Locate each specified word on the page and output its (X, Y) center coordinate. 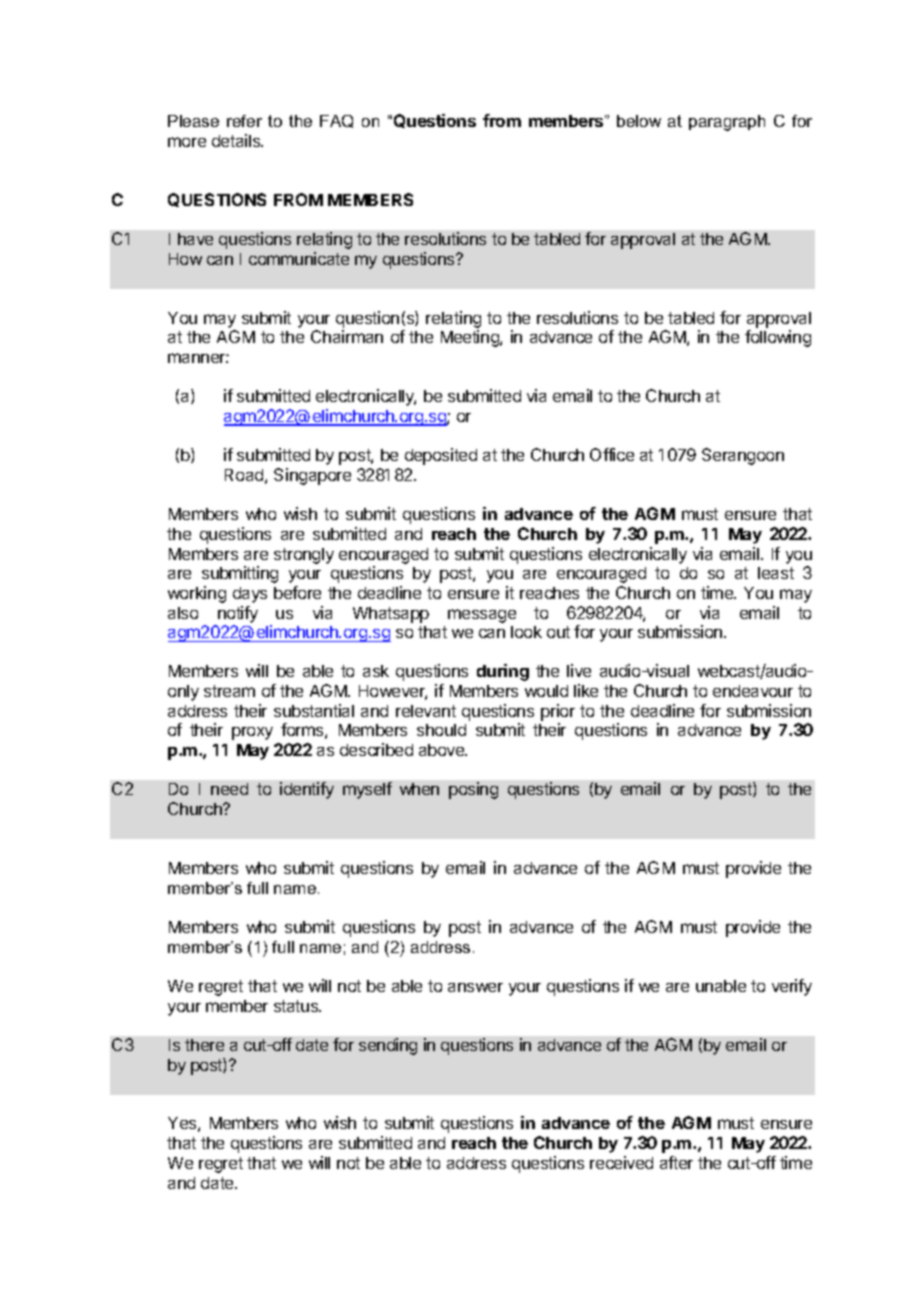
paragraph (727, 123)
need (229, 789)
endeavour (753, 691)
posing (473, 790)
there (204, 1045)
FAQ (336, 121)
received (621, 1162)
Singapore (312, 476)
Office (612, 454)
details (237, 140)
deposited (441, 456)
